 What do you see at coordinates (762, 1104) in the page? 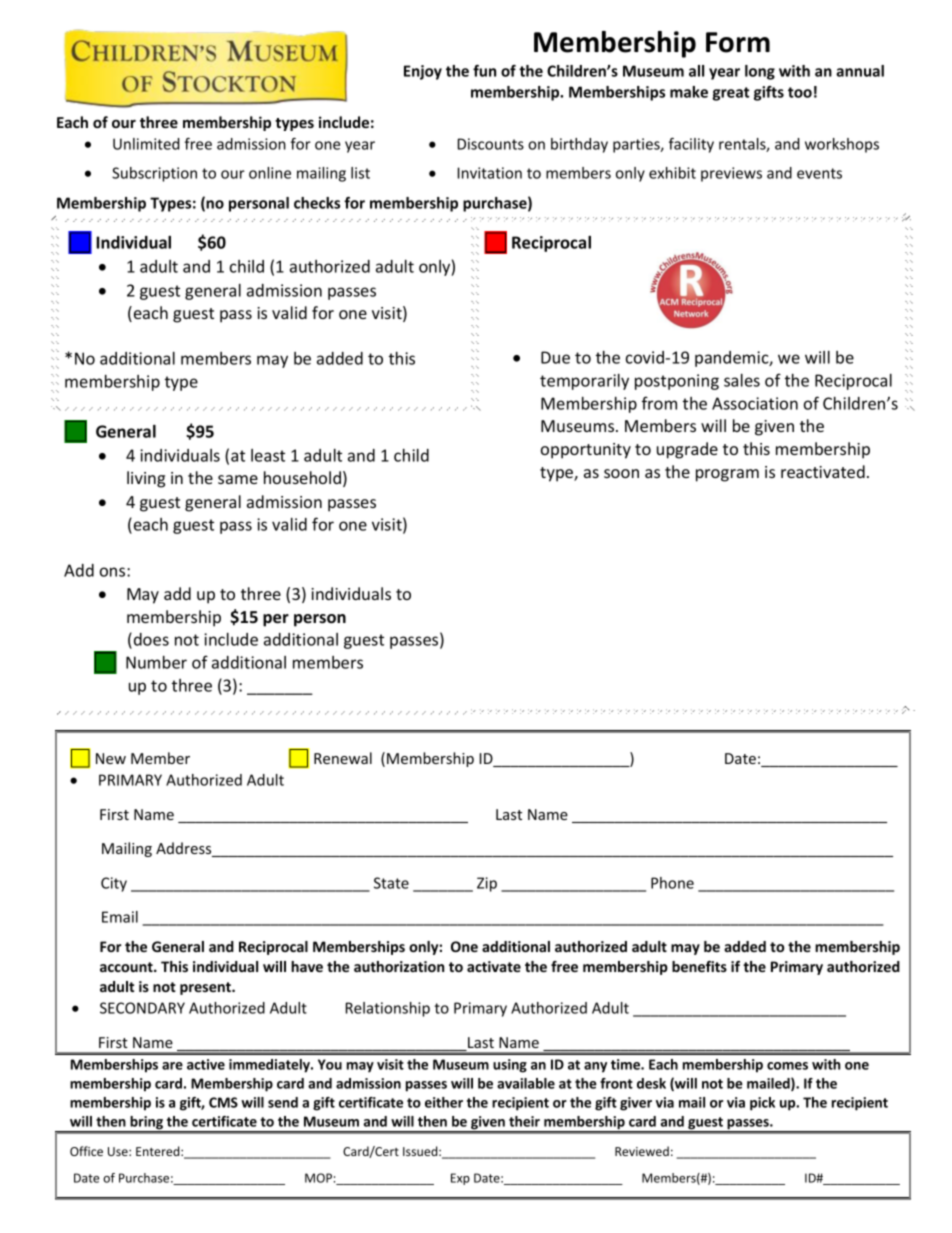
I see `pick` at bounding box center [762, 1104].
